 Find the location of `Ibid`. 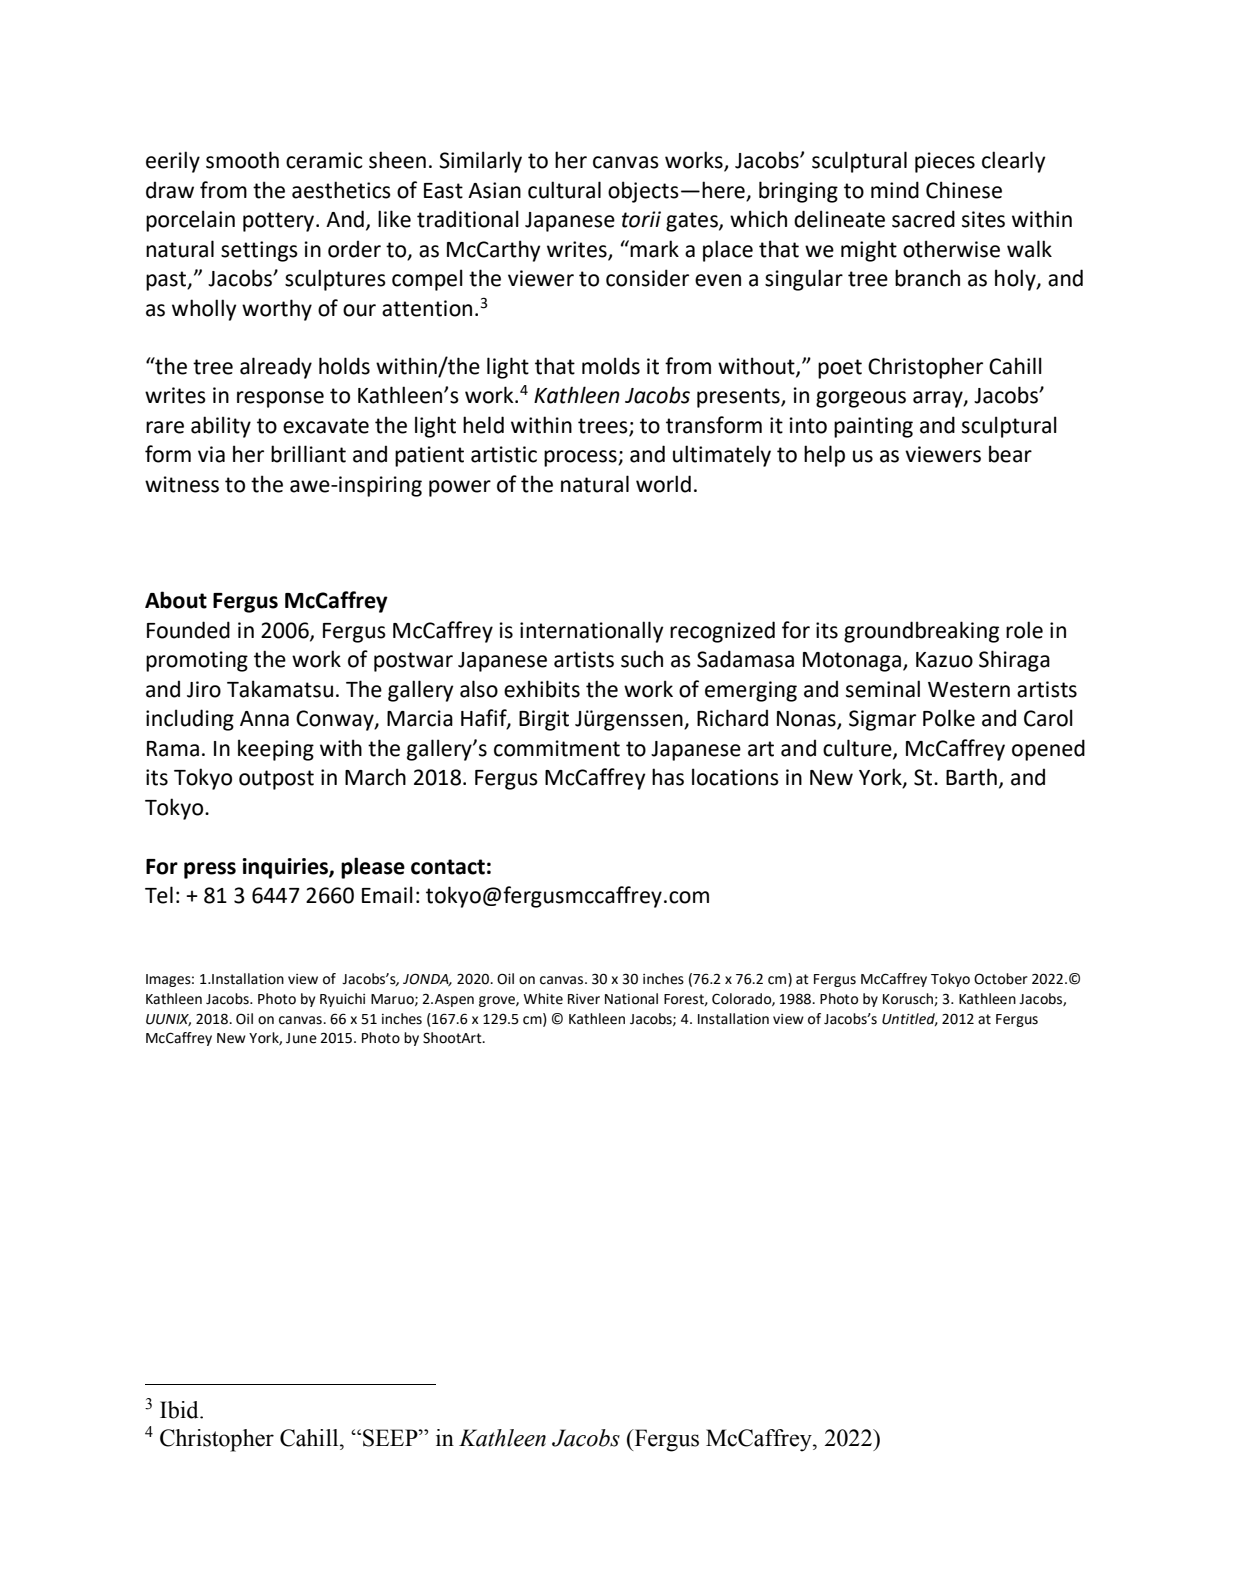

Ibid is located at coordinates (180, 1410).
